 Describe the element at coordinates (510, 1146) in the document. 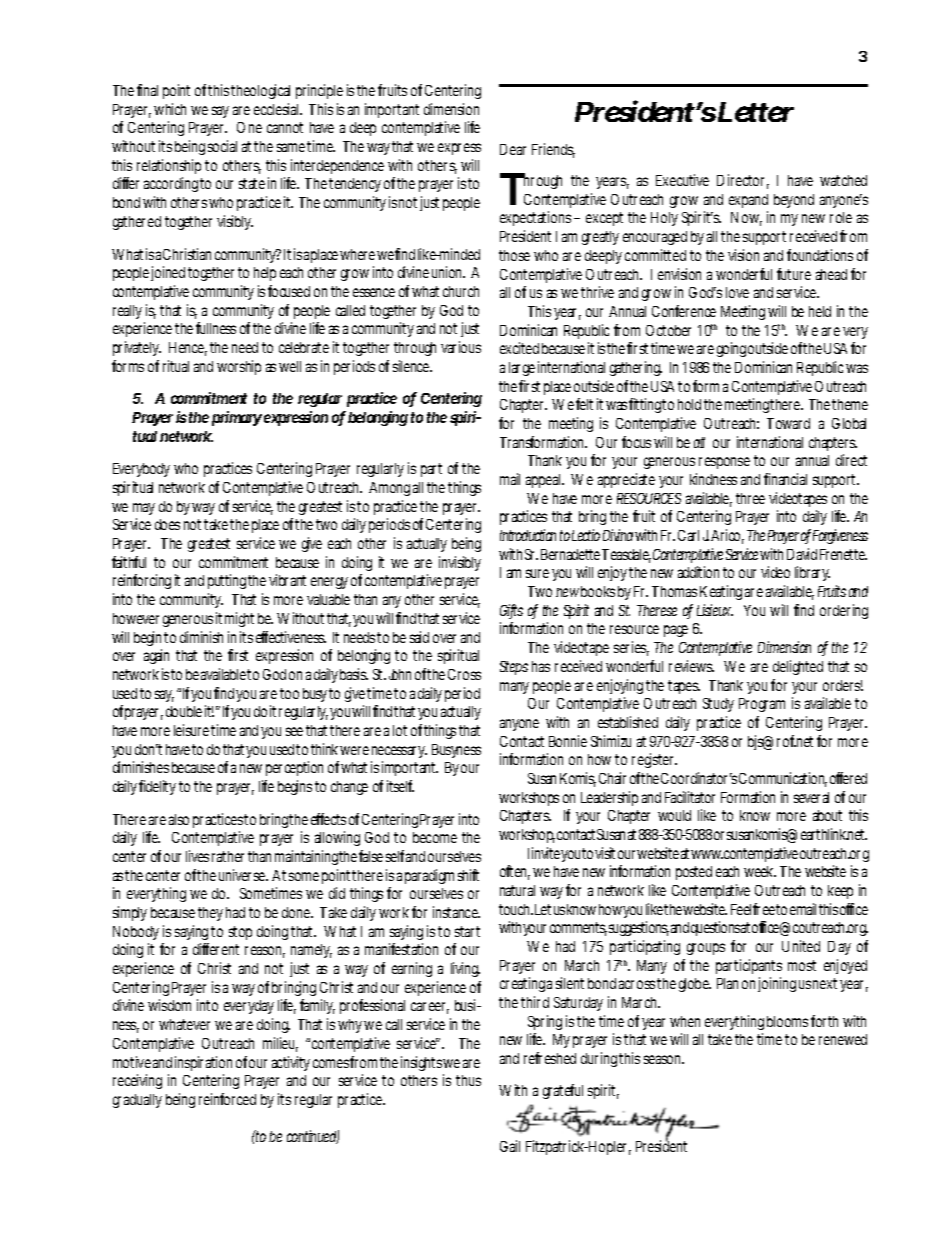

I see `Gail` at that location.
